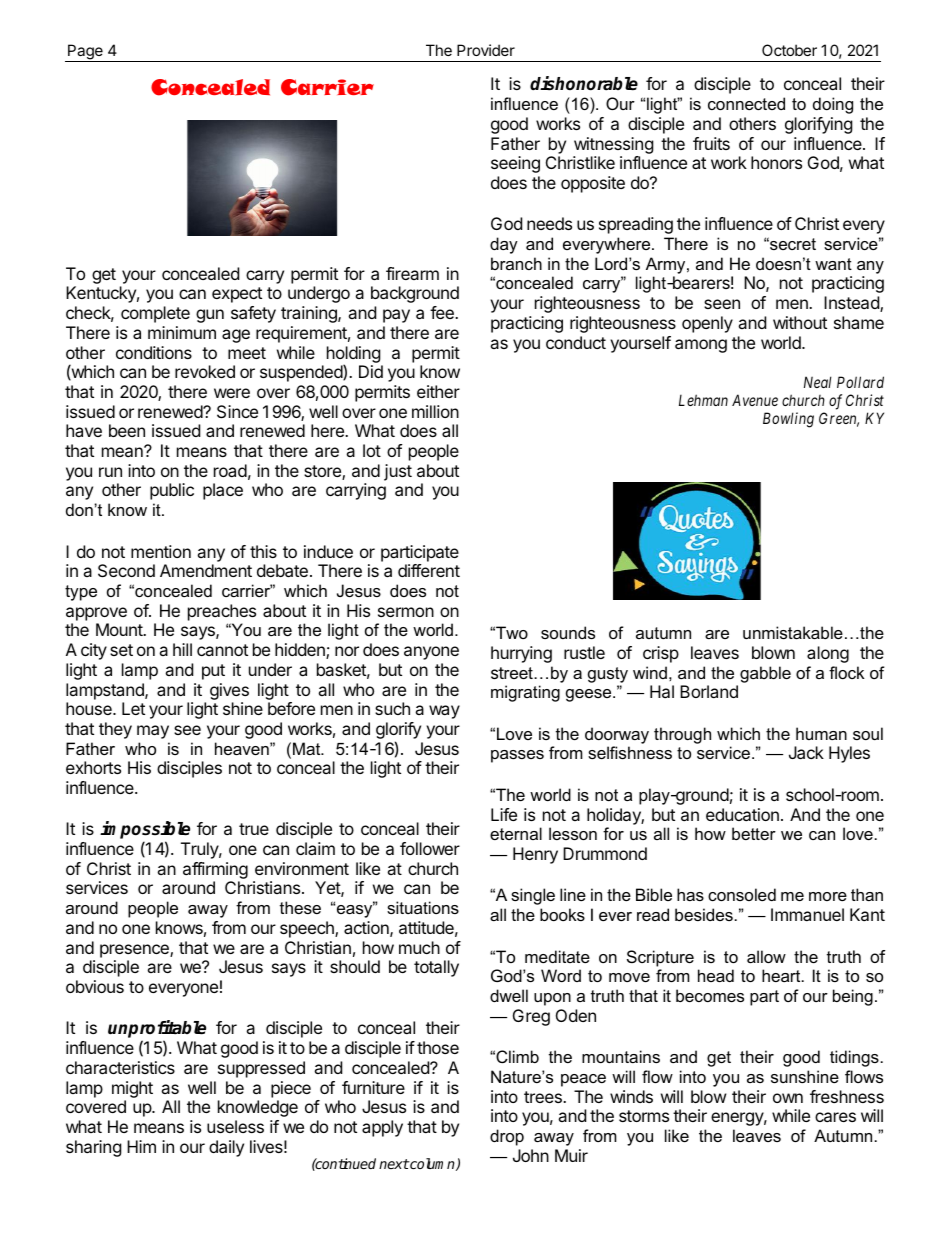  Describe the element at coordinates (507, 1137) in the image. I see `drop` at that location.
